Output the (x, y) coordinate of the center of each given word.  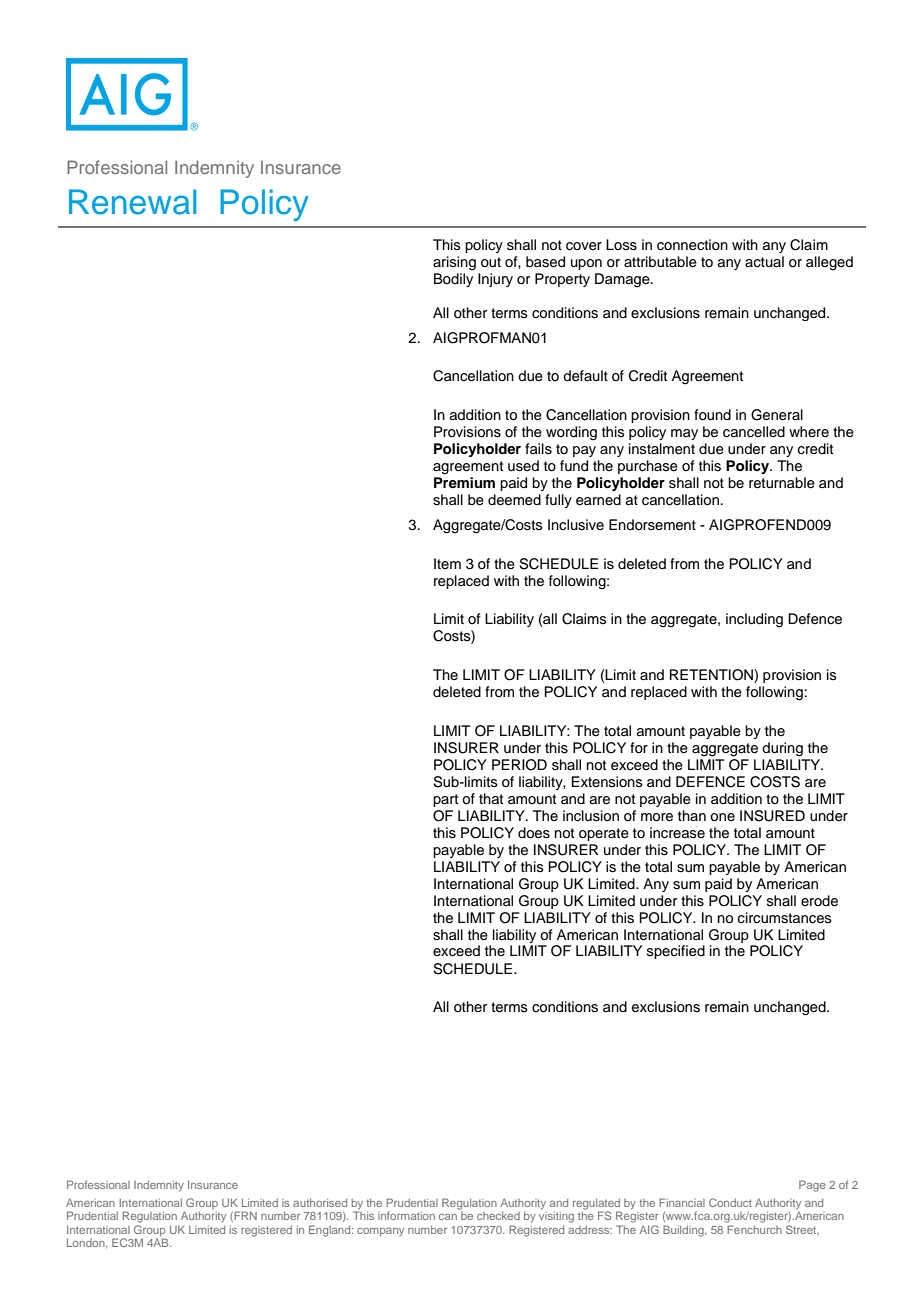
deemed (514, 500)
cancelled (754, 432)
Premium (464, 482)
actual (764, 262)
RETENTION (712, 676)
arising (454, 263)
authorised (320, 1203)
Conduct (730, 1202)
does (534, 833)
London (87, 1243)
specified (676, 952)
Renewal (132, 202)
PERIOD (519, 765)
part (445, 800)
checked (498, 1216)
